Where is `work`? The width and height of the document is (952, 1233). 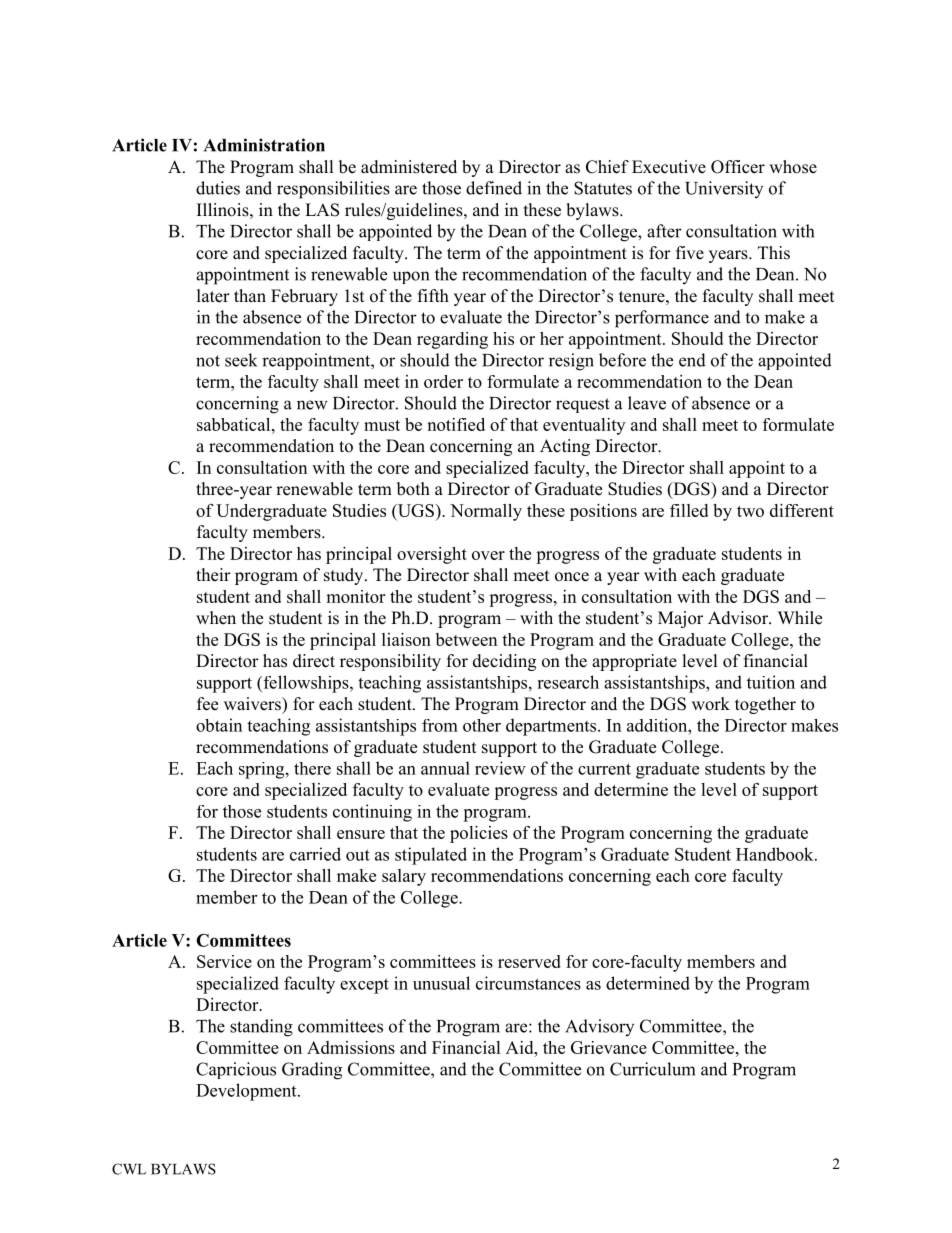
work is located at coordinates (711, 704).
